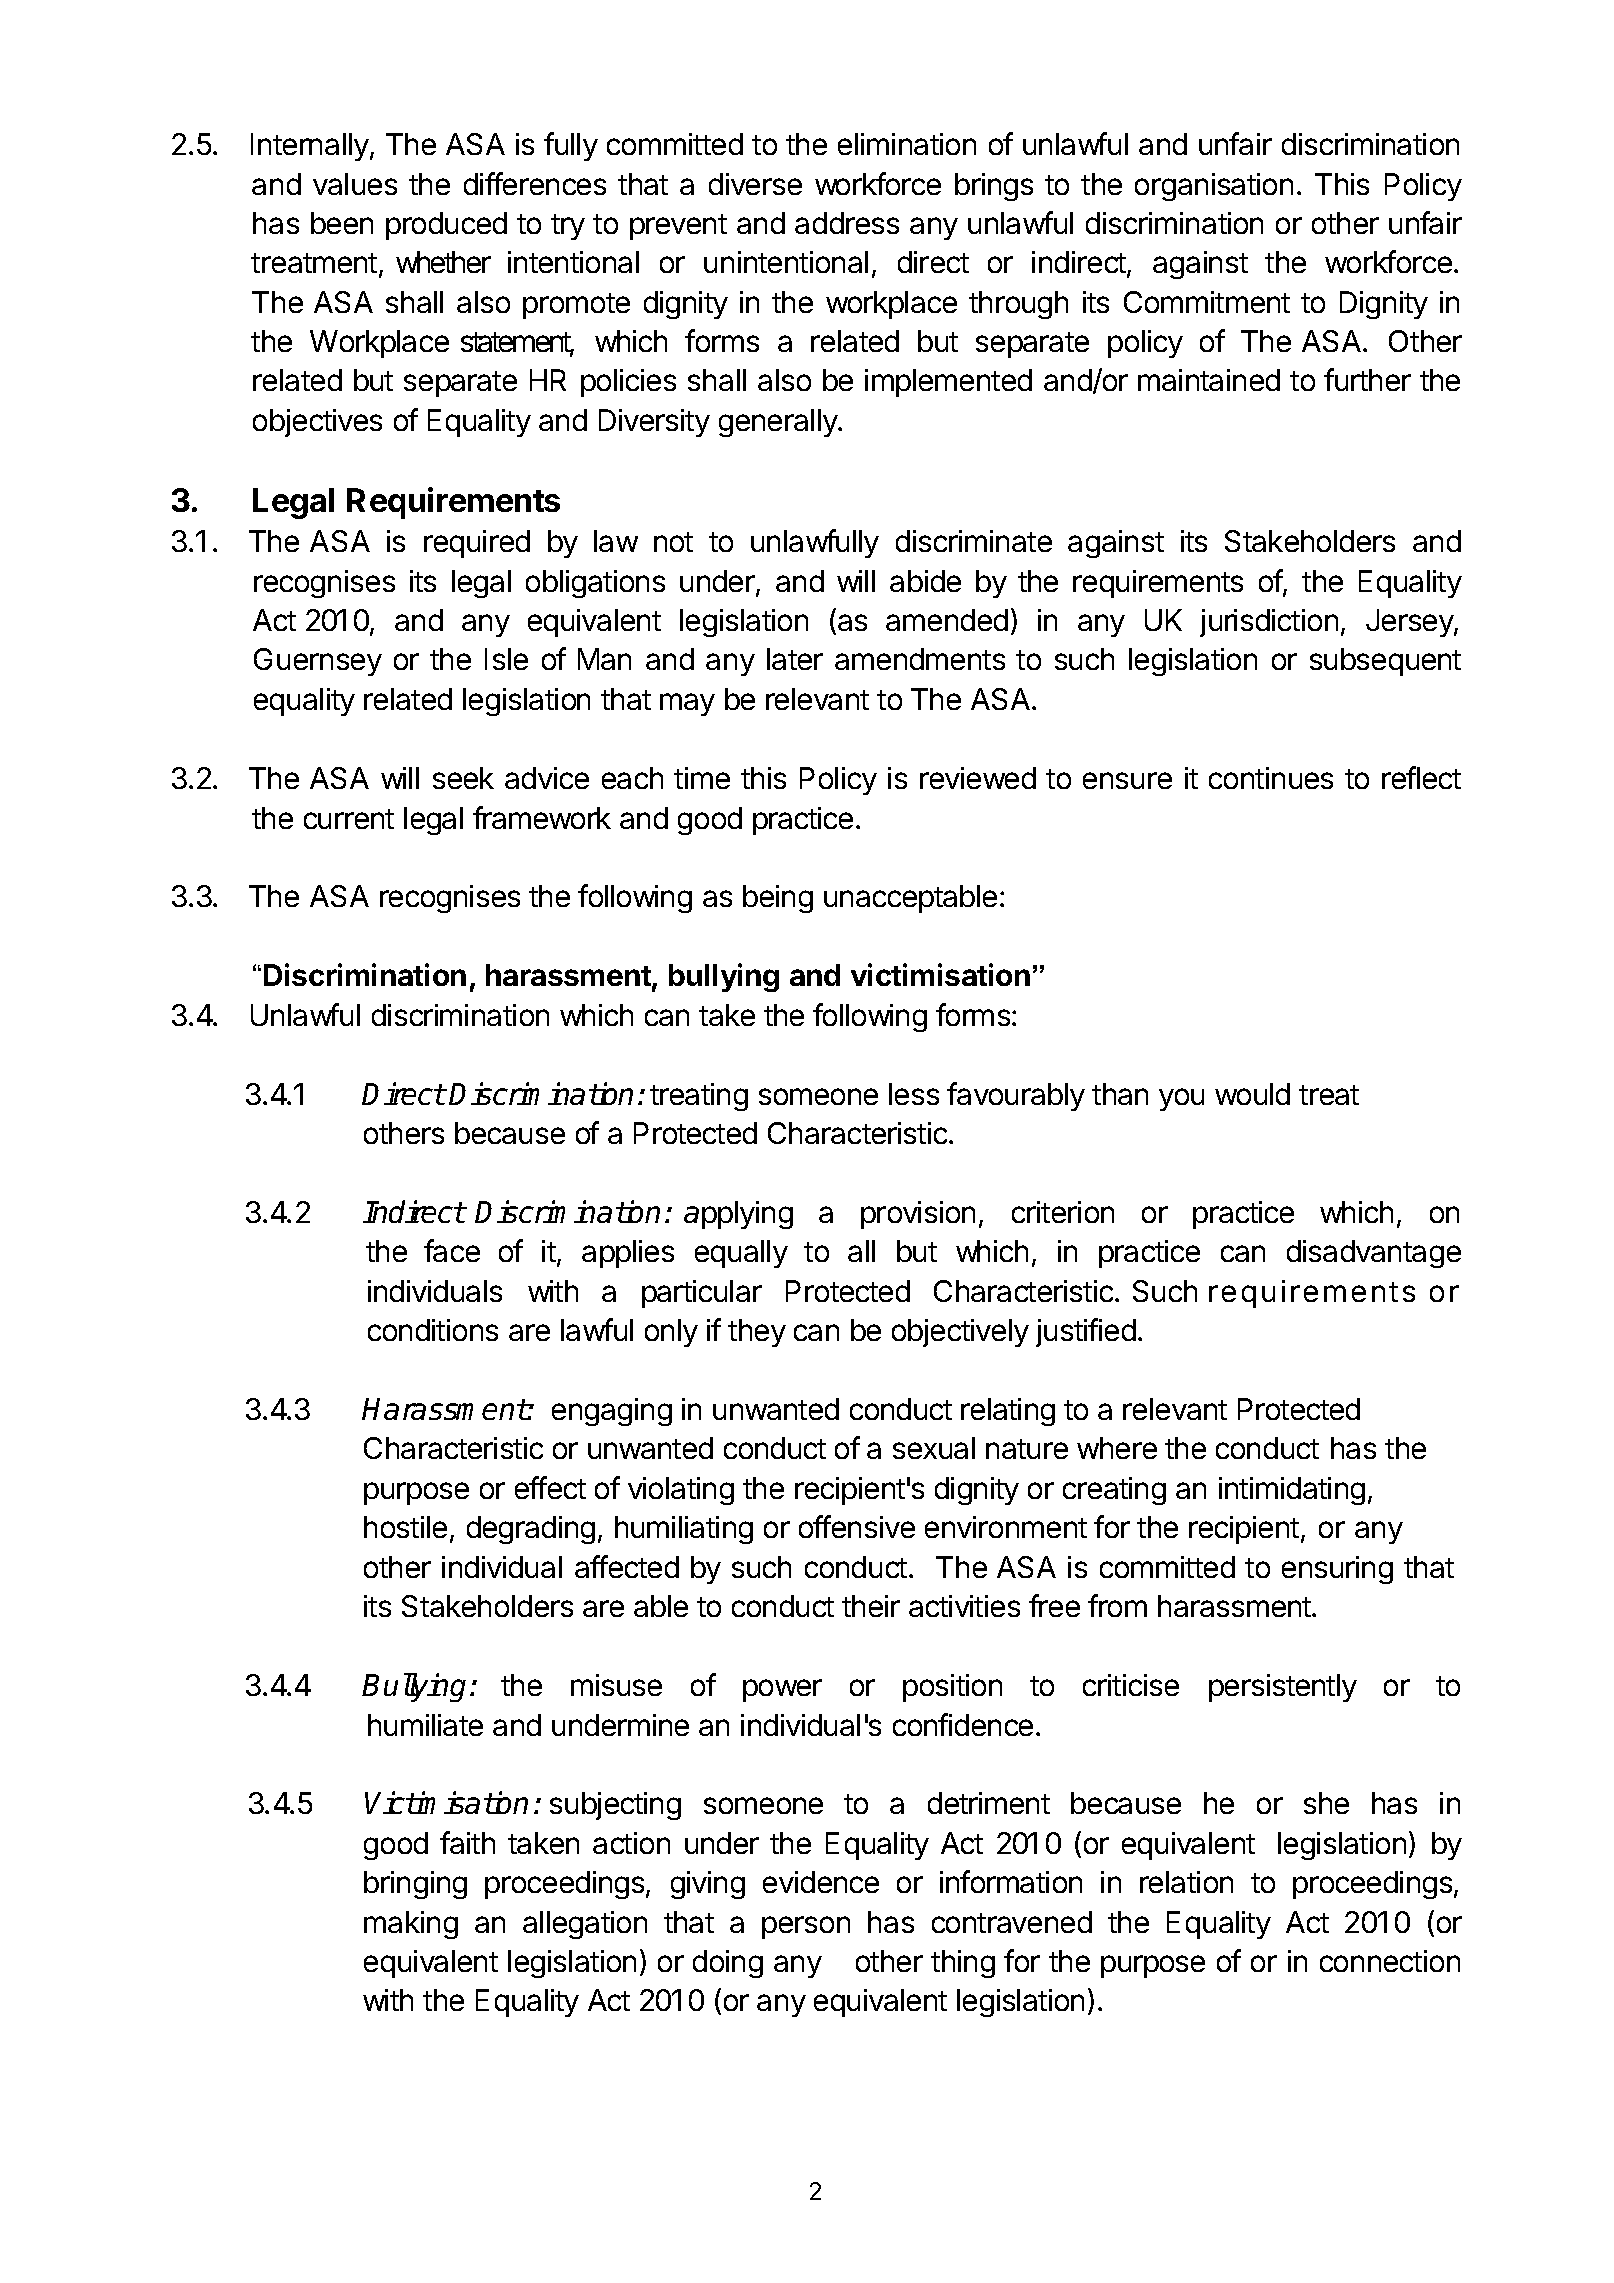  What do you see at coordinates (446, 226) in the screenshot?
I see `produced` at bounding box center [446, 226].
